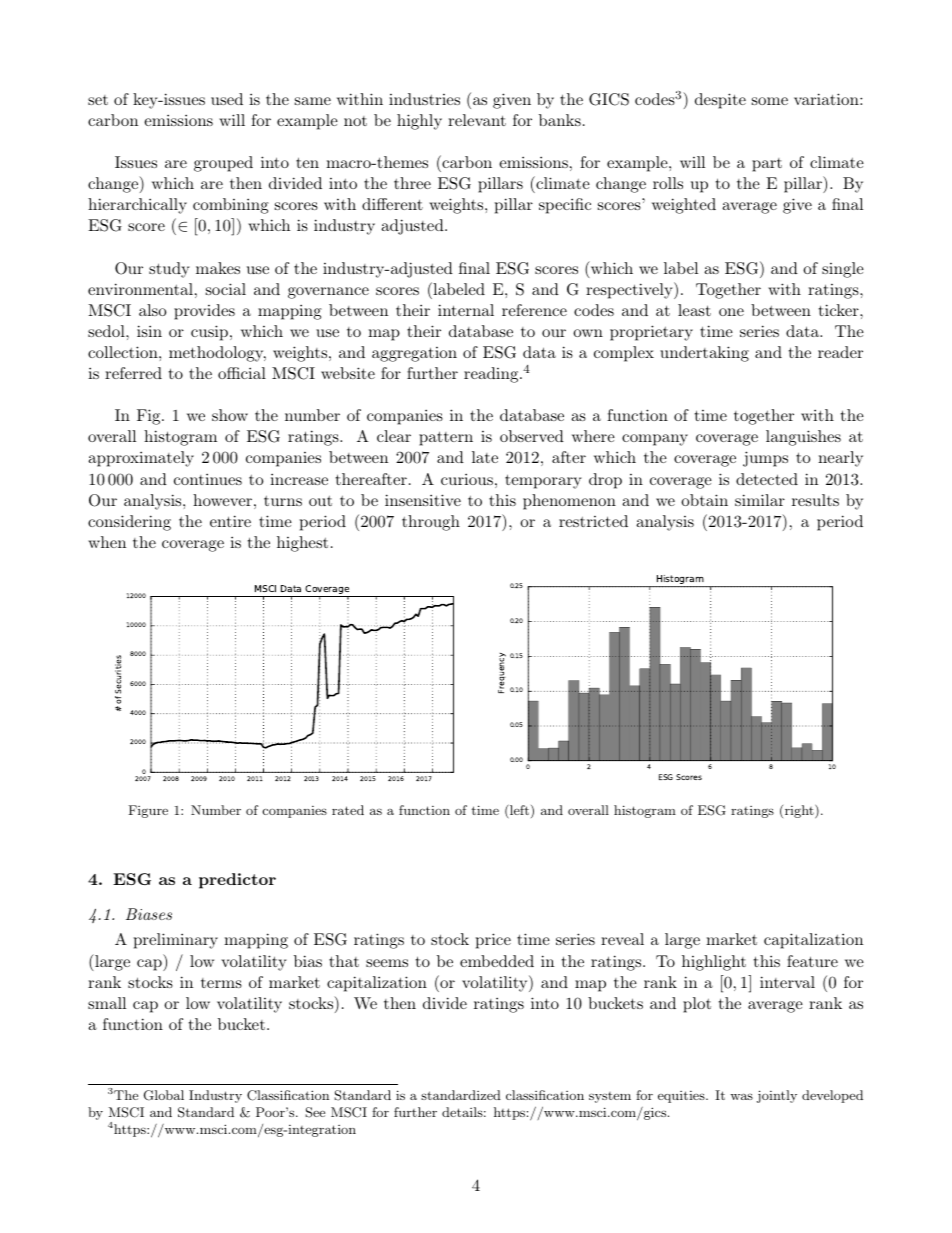 This screenshot has height=1233, width=952. I want to click on reveal, so click(622, 939).
